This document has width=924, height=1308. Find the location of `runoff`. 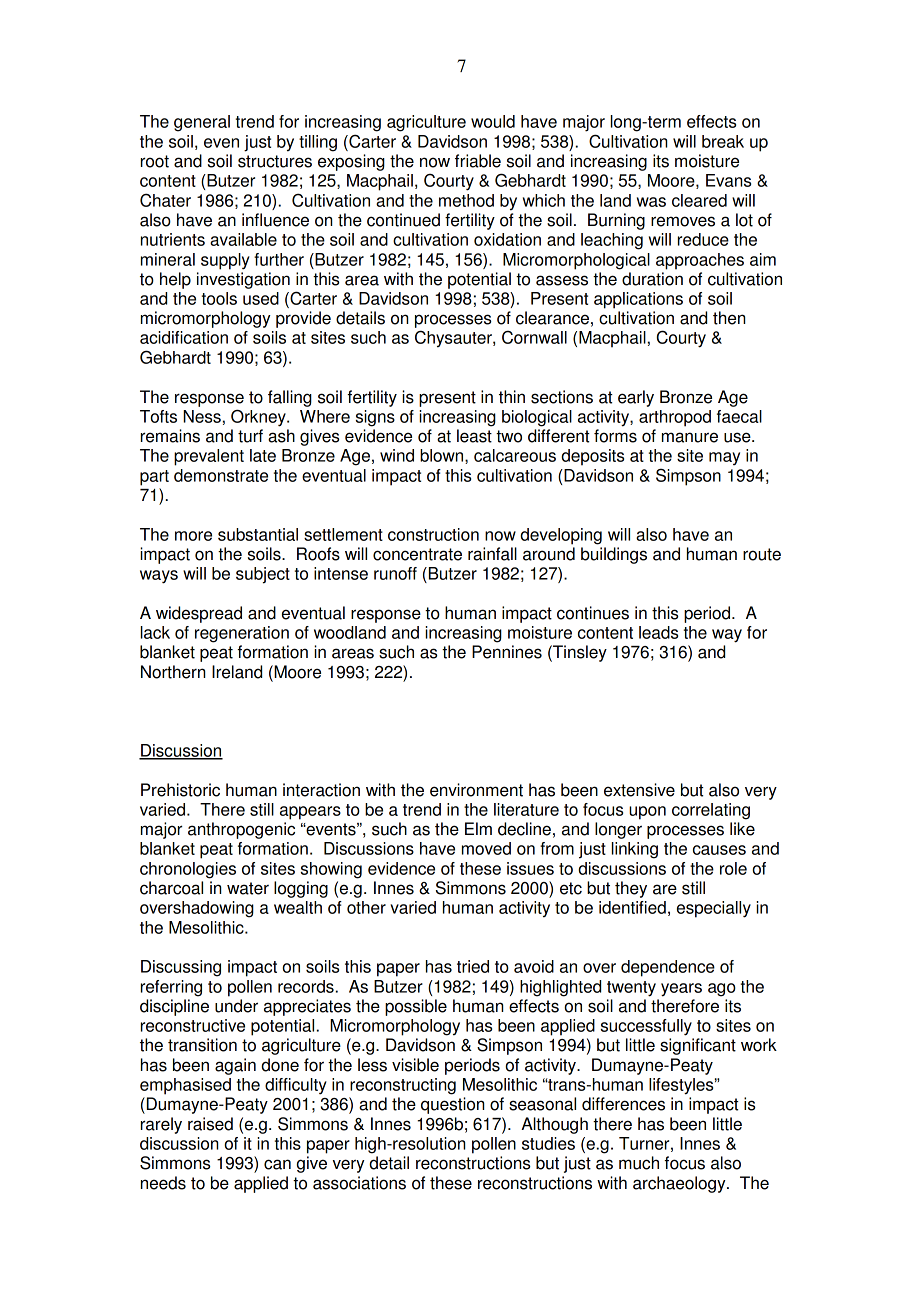

runoff is located at coordinates (395, 573).
